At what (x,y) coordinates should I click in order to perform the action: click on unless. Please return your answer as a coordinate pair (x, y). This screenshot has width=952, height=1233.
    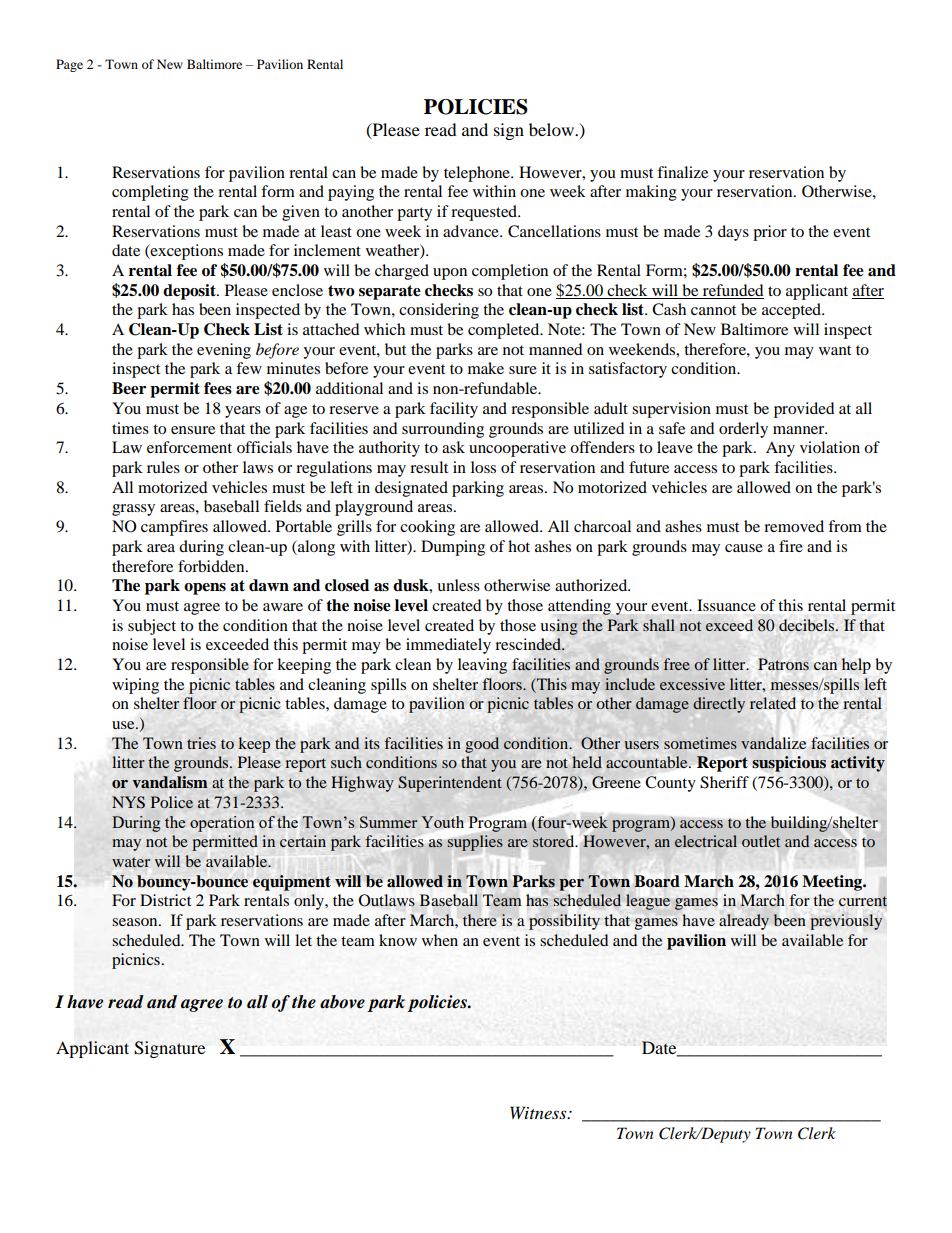
    Looking at the image, I should click on (458, 585).
